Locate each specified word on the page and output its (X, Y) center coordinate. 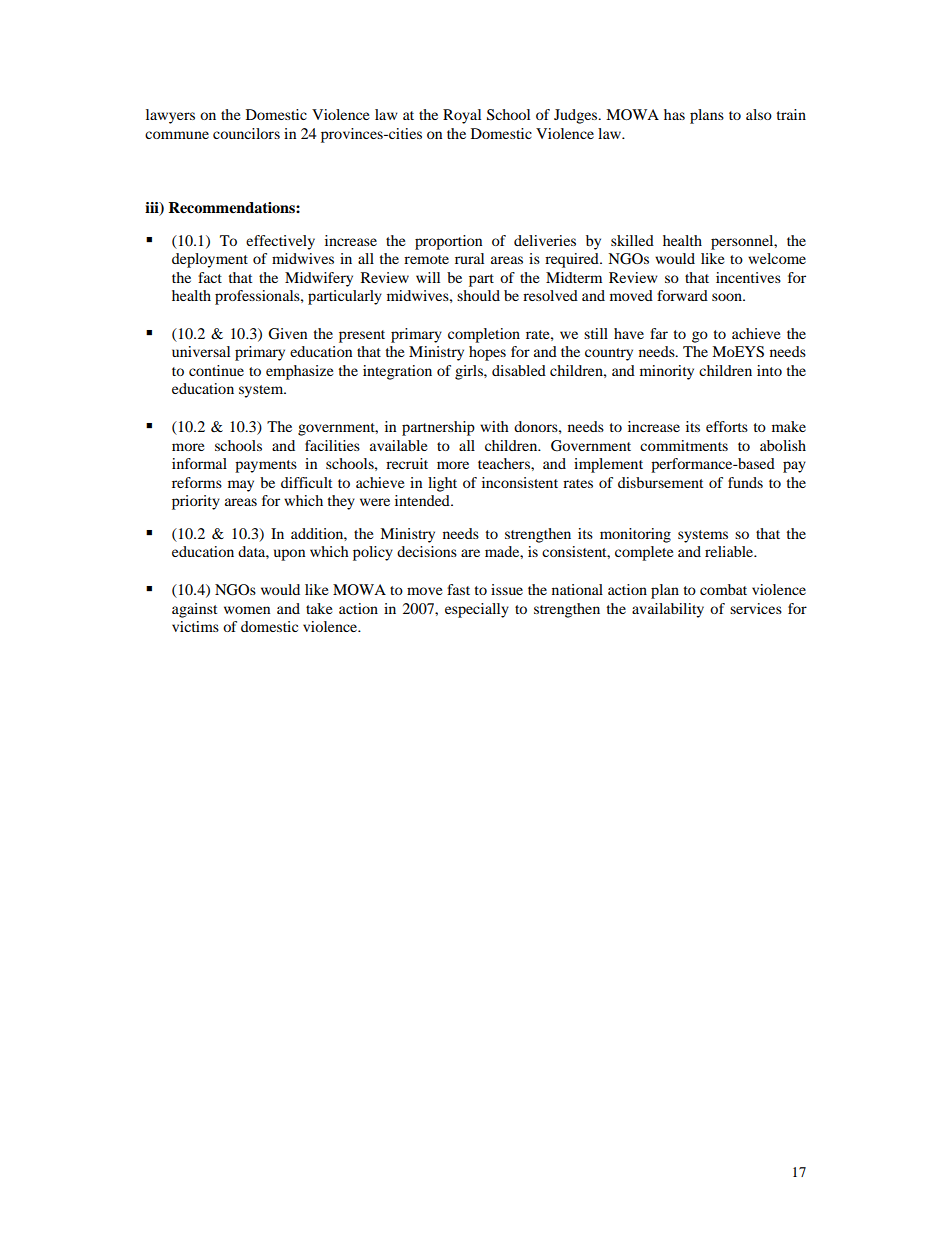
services (756, 608)
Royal (462, 116)
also (759, 114)
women (247, 610)
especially (477, 610)
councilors (246, 133)
